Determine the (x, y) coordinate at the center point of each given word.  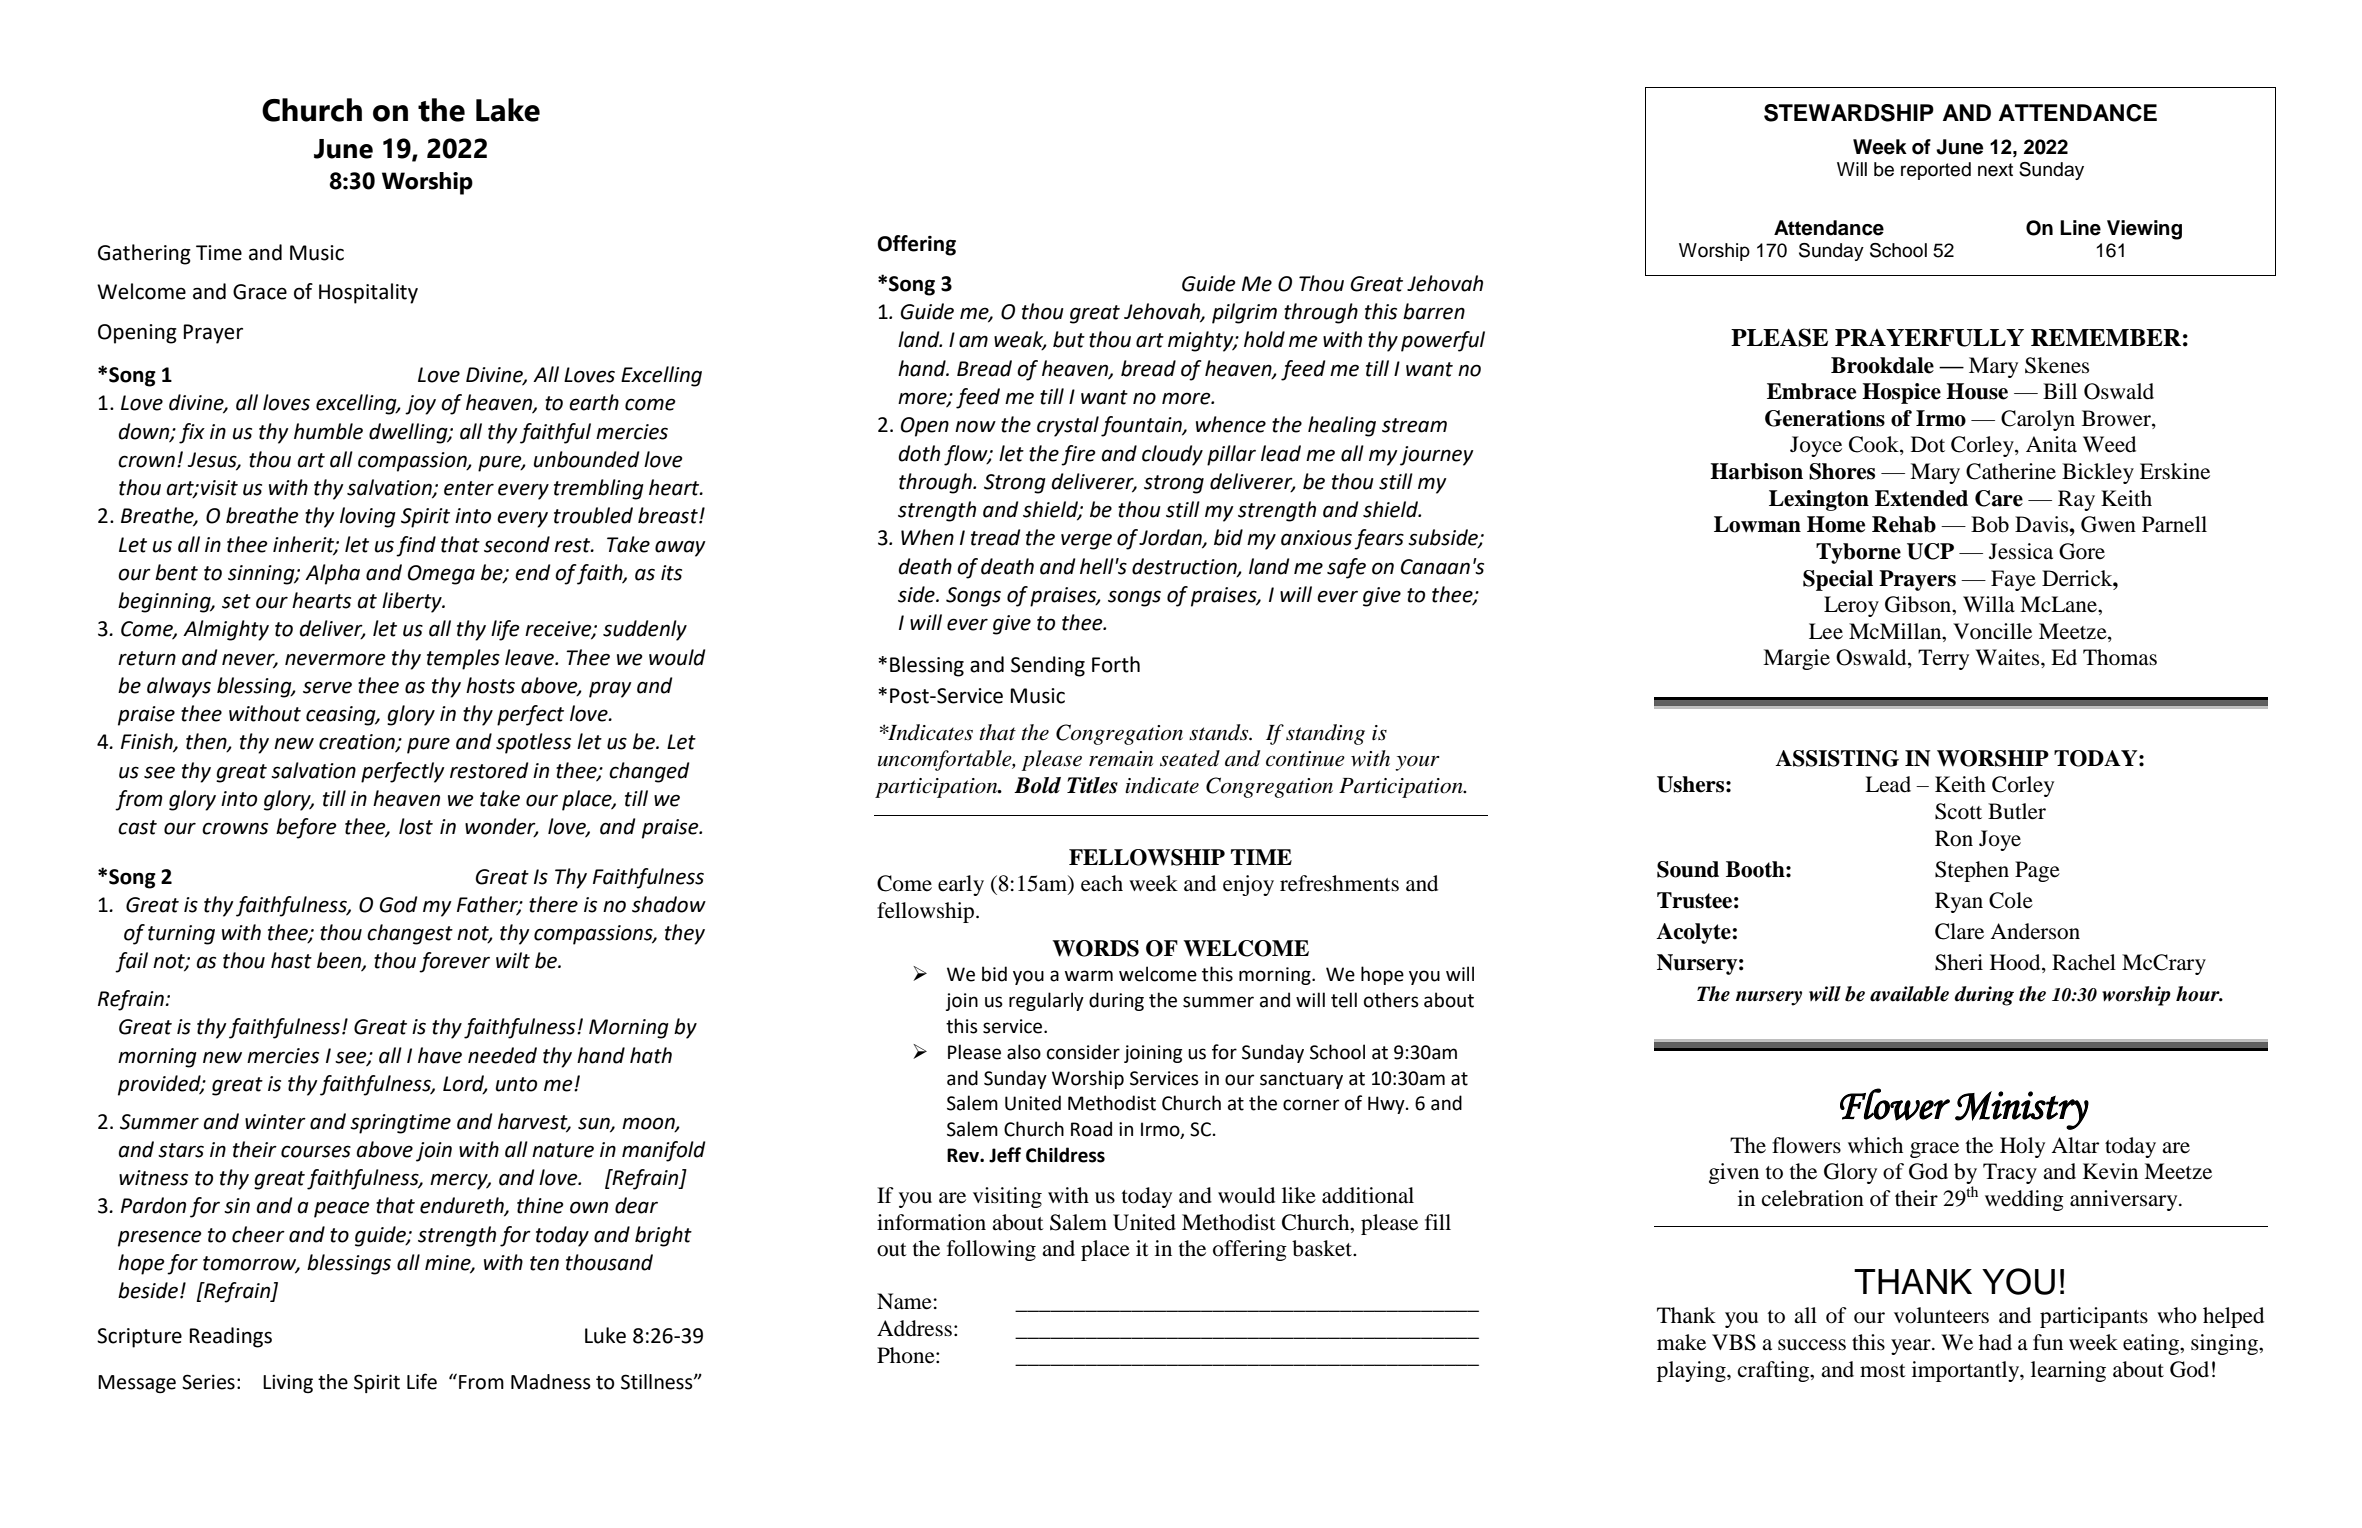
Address (914, 1328)
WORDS (1095, 948)
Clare (1959, 931)
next (1995, 170)
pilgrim (1244, 313)
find (416, 546)
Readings (231, 1337)
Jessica (2021, 551)
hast (291, 960)
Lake (508, 110)
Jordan (1171, 538)
